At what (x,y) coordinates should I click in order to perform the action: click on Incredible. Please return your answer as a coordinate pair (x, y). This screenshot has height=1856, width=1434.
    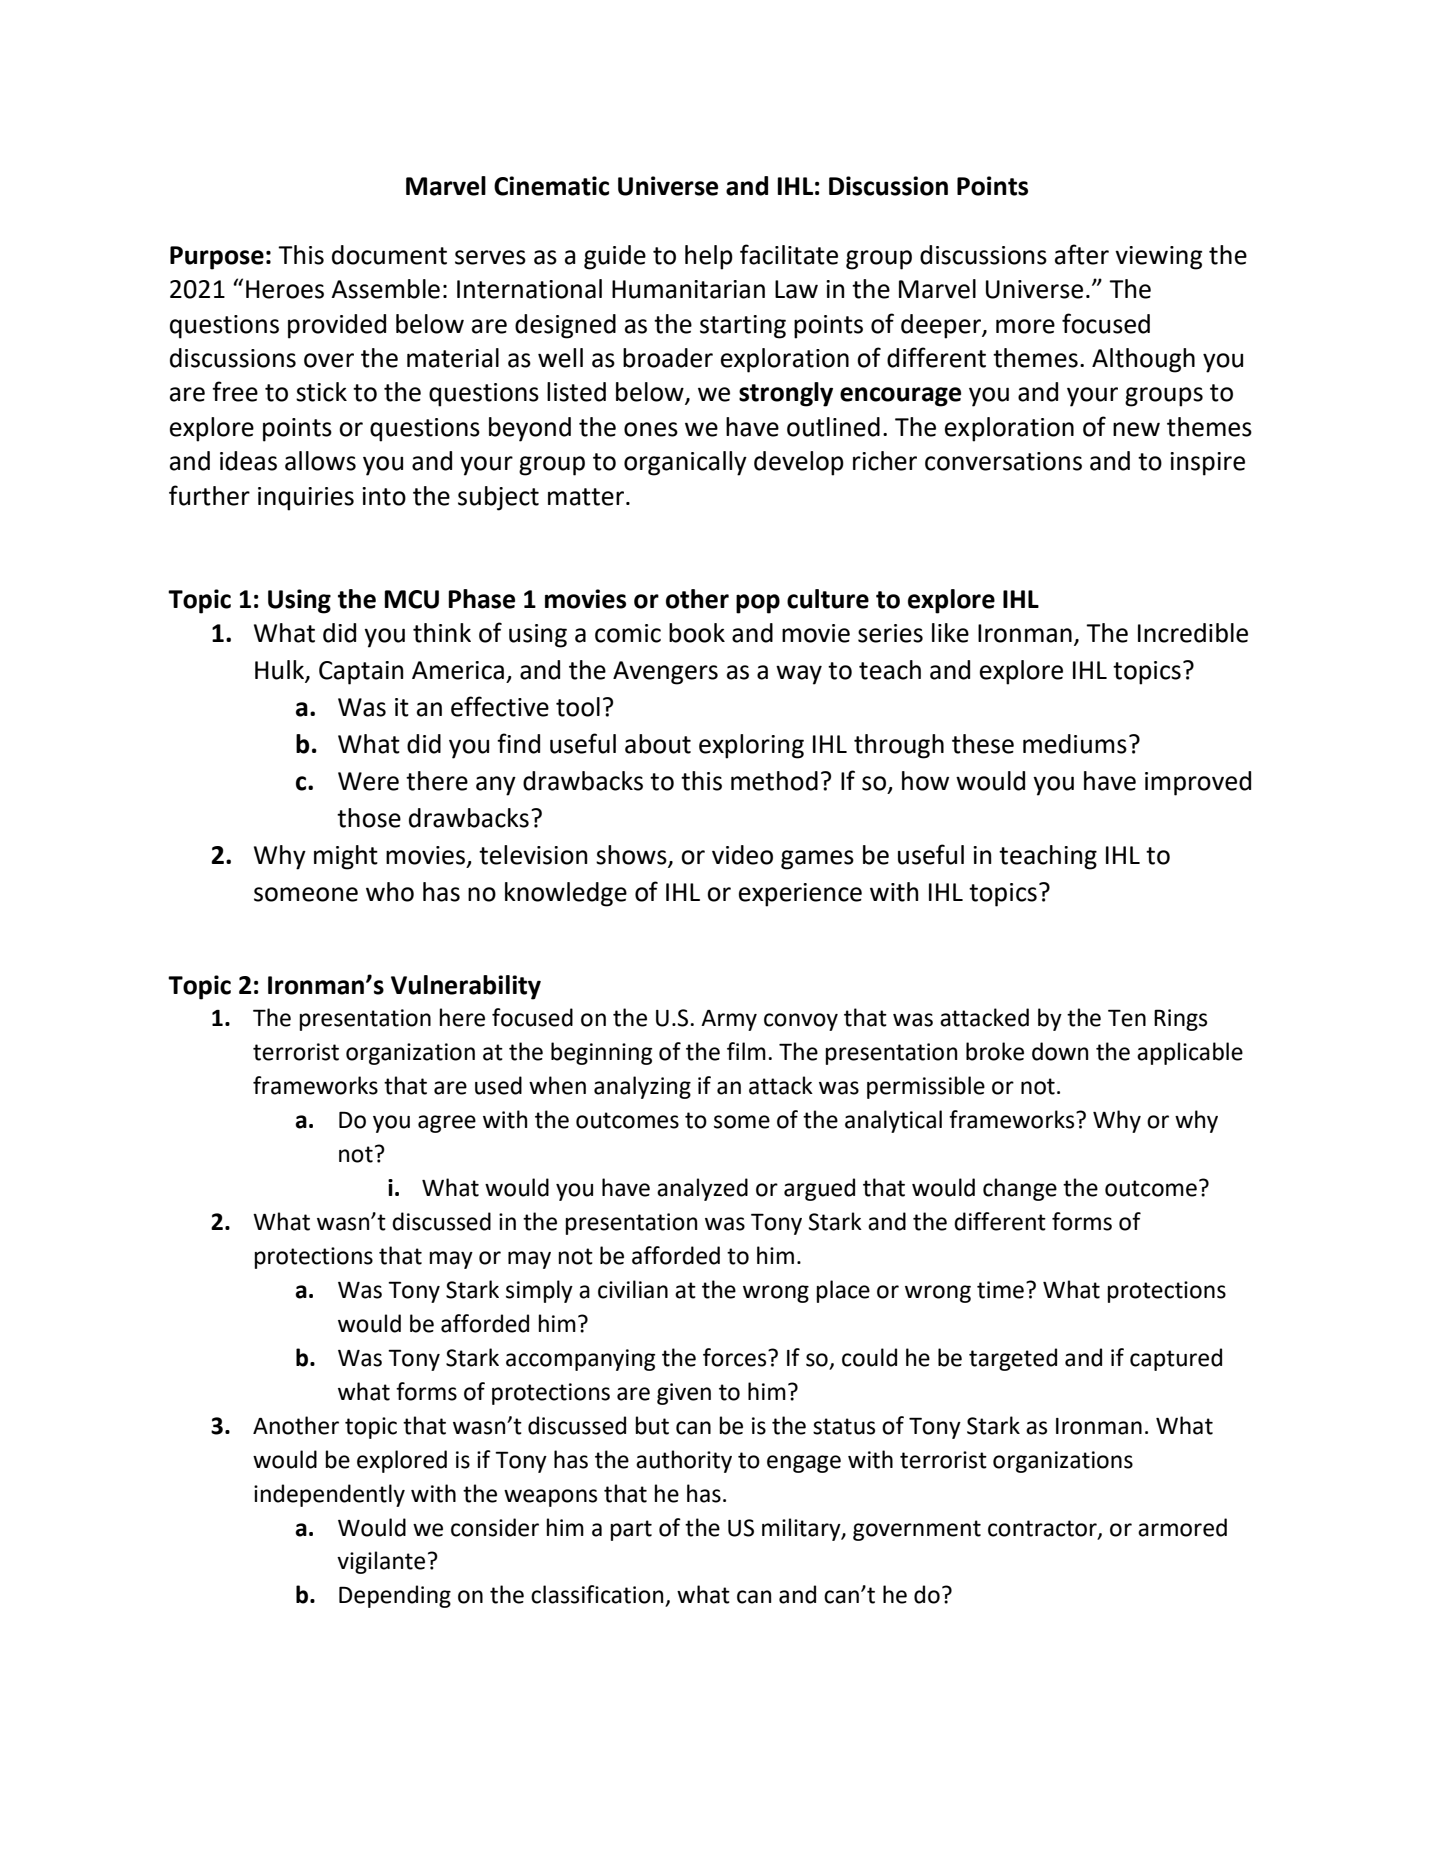
    Looking at the image, I should click on (1193, 633).
